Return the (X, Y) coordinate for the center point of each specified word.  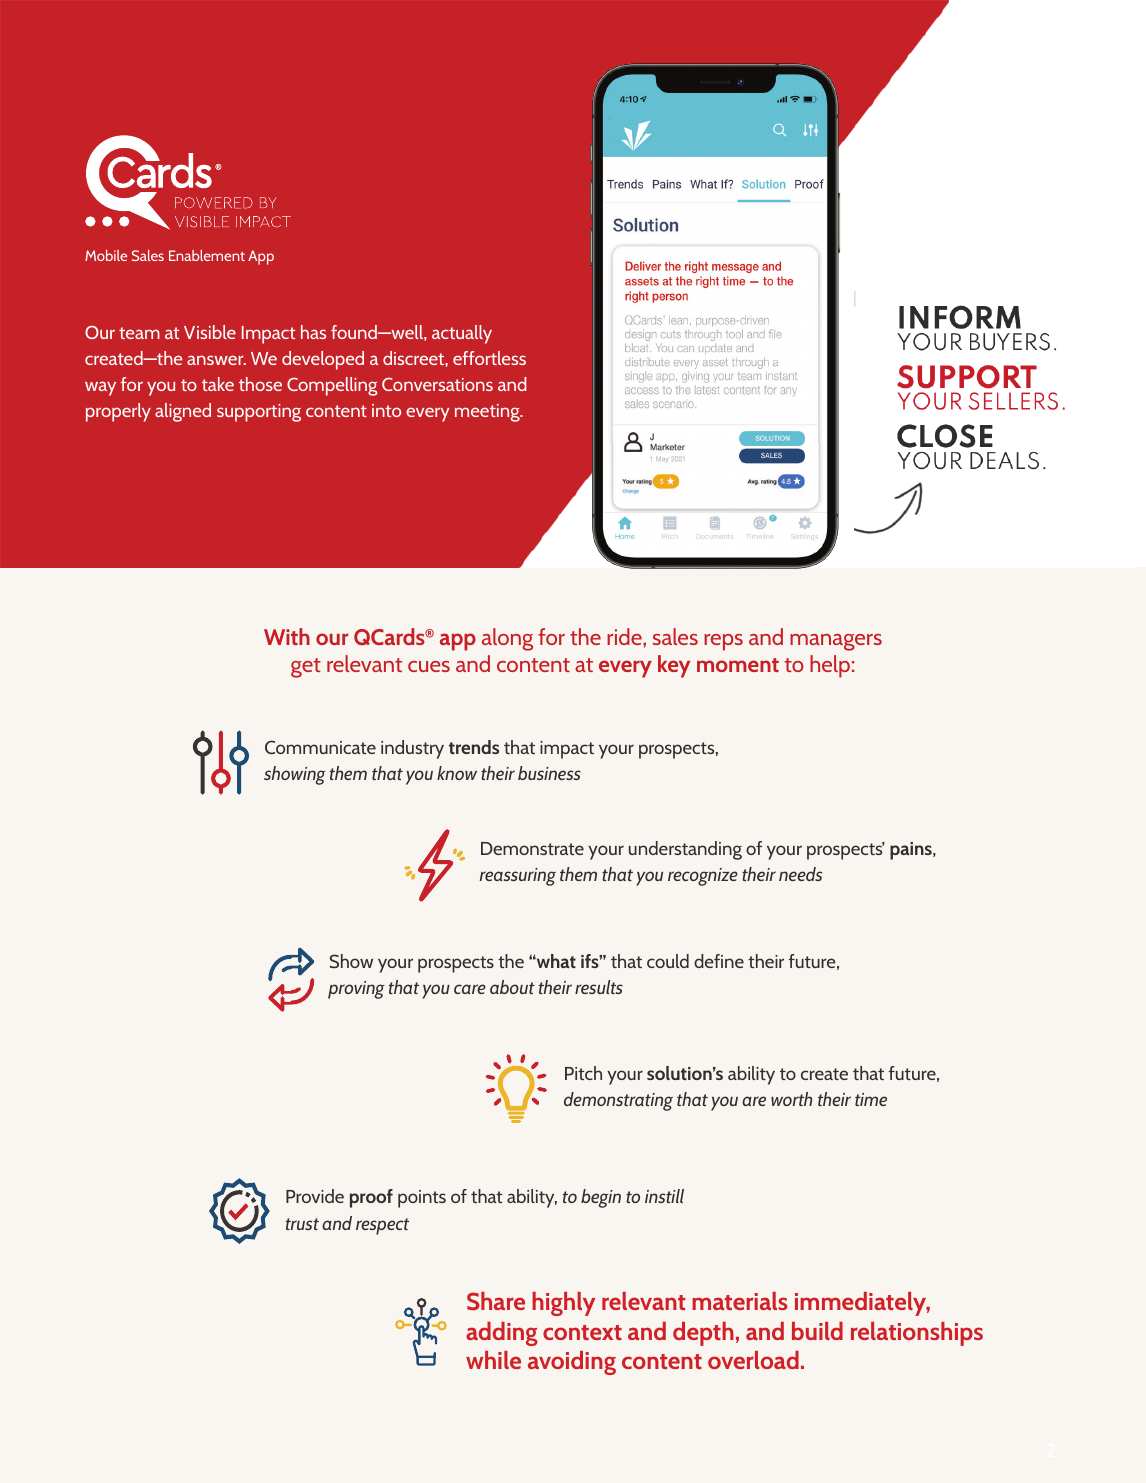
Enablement (207, 255)
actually (462, 334)
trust (302, 1224)
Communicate (320, 747)
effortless (489, 358)
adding (502, 1334)
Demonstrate (532, 848)
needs (800, 874)
